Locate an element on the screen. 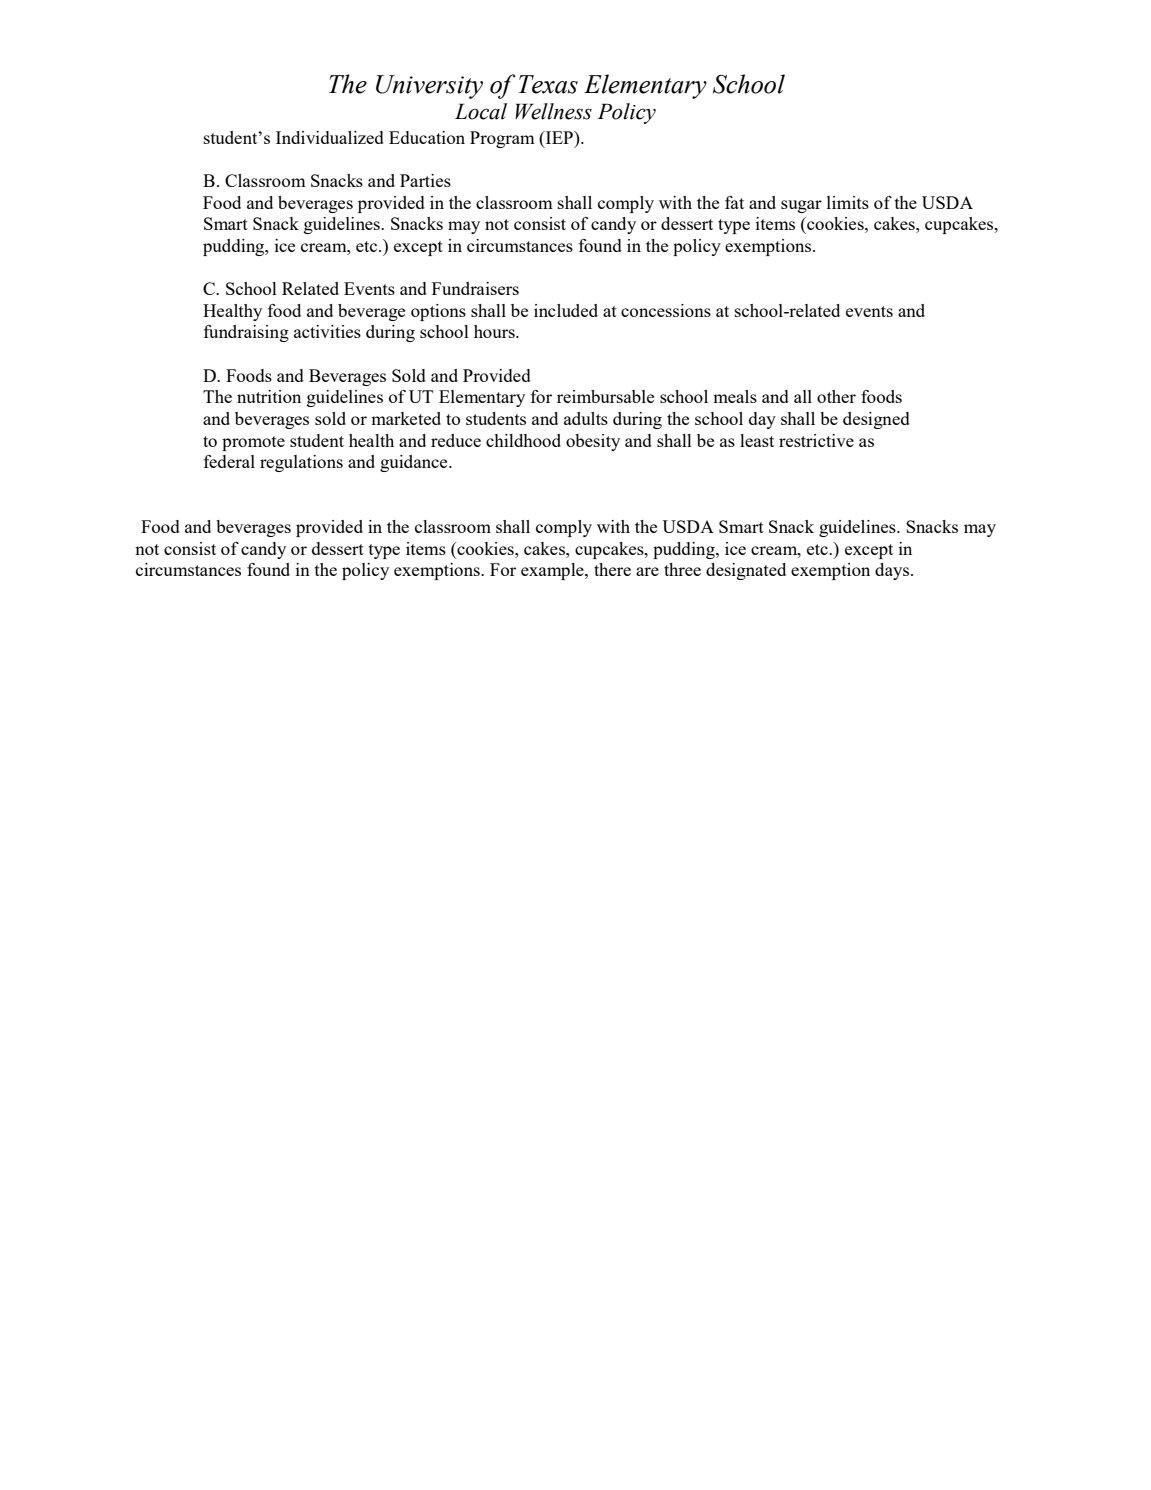  Texas is located at coordinates (548, 84).
